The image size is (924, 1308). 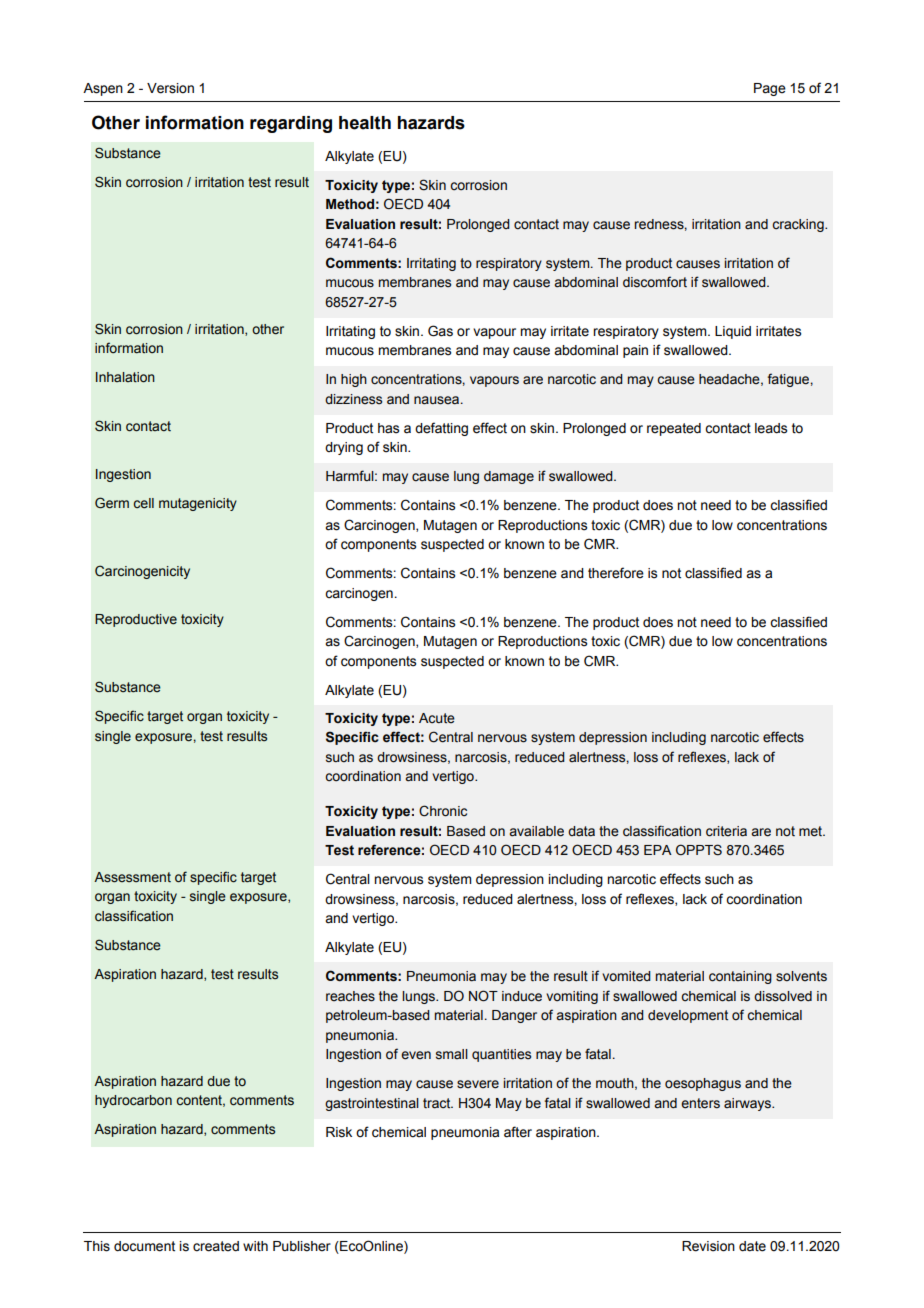 I want to click on created, so click(x=216, y=1246).
